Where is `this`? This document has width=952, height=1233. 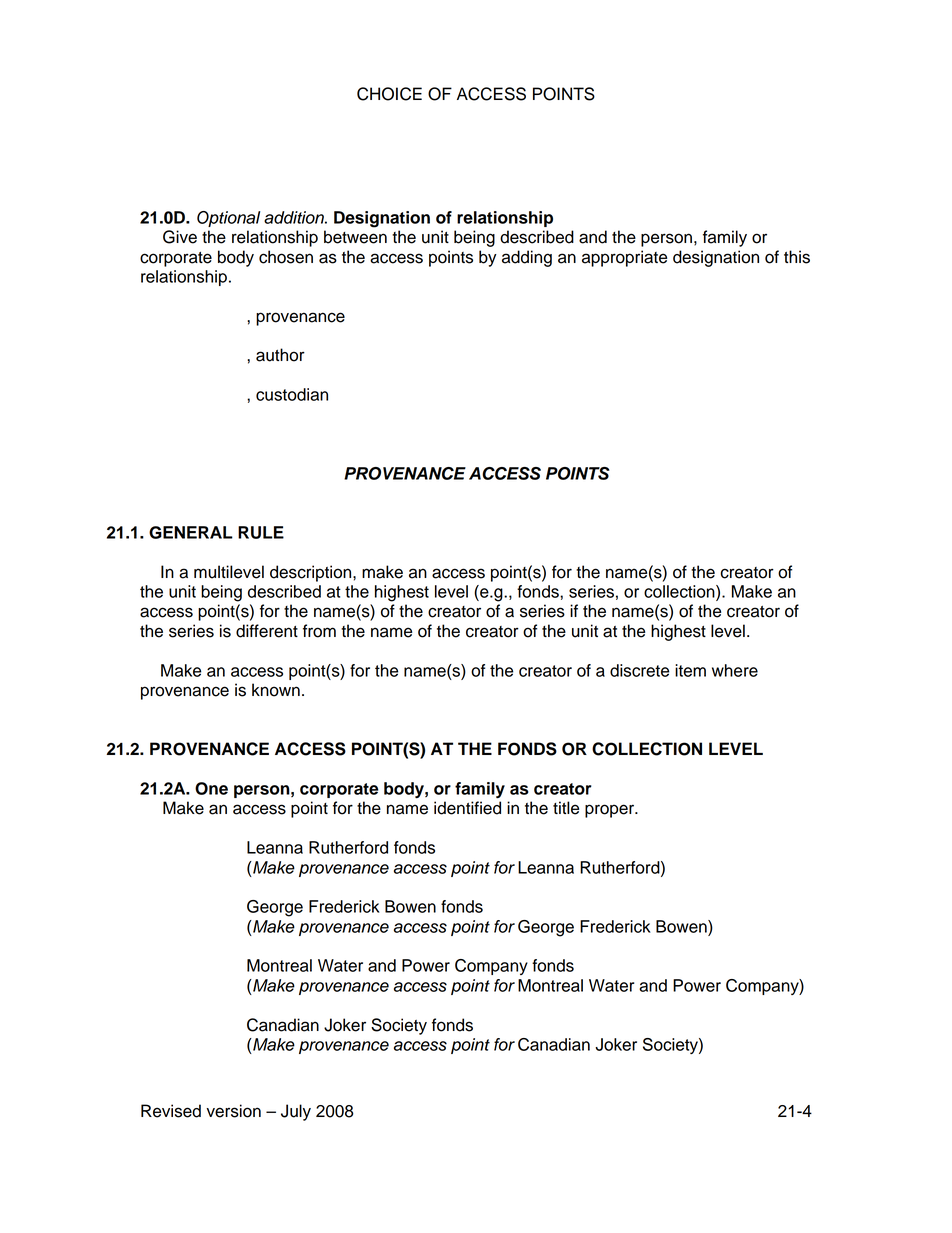 this is located at coordinates (797, 257).
